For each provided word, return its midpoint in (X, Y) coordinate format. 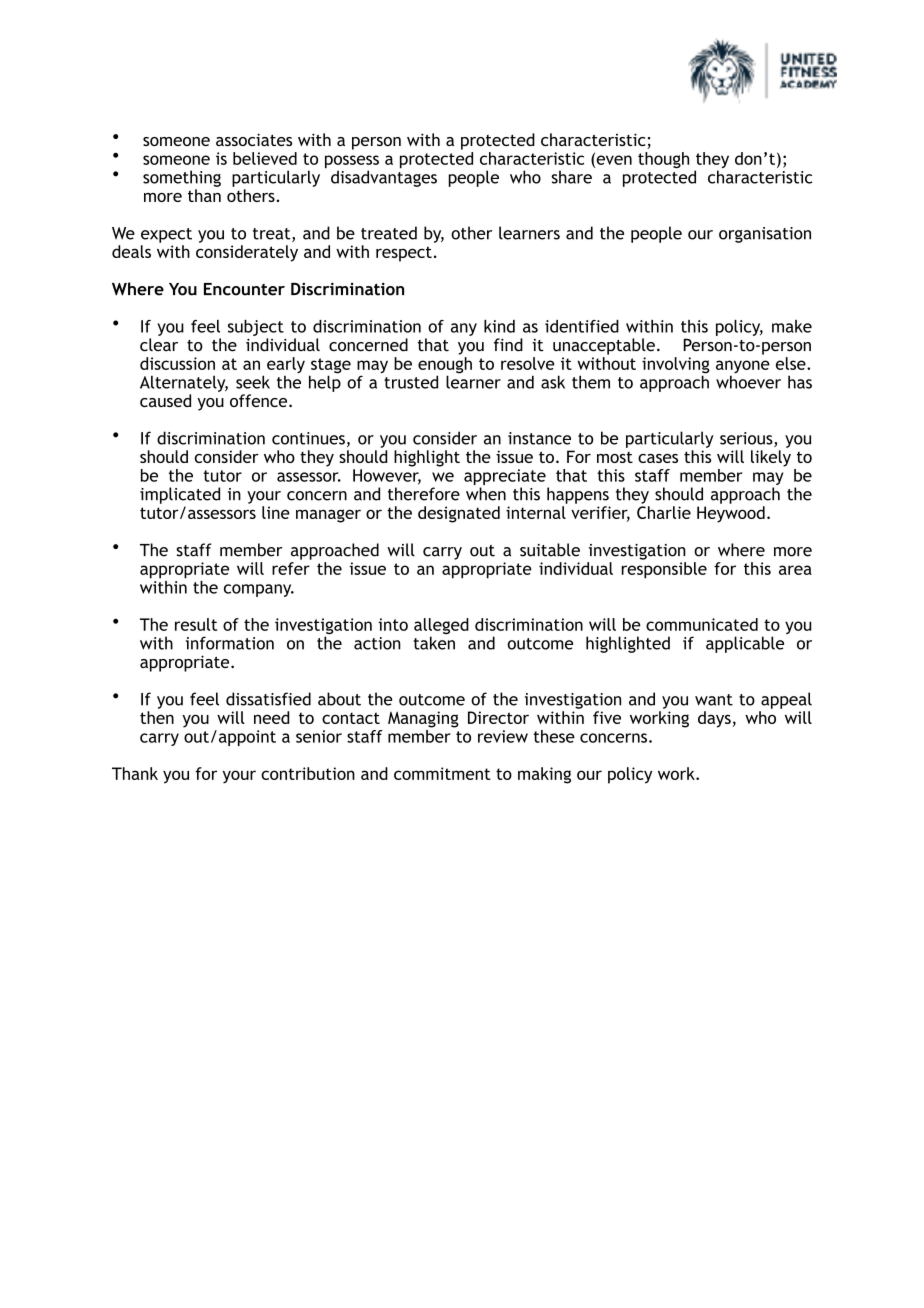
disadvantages (384, 177)
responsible (664, 570)
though (663, 160)
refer (291, 568)
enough (445, 366)
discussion (177, 363)
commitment (442, 773)
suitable (550, 550)
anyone (743, 368)
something (182, 178)
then (157, 717)
